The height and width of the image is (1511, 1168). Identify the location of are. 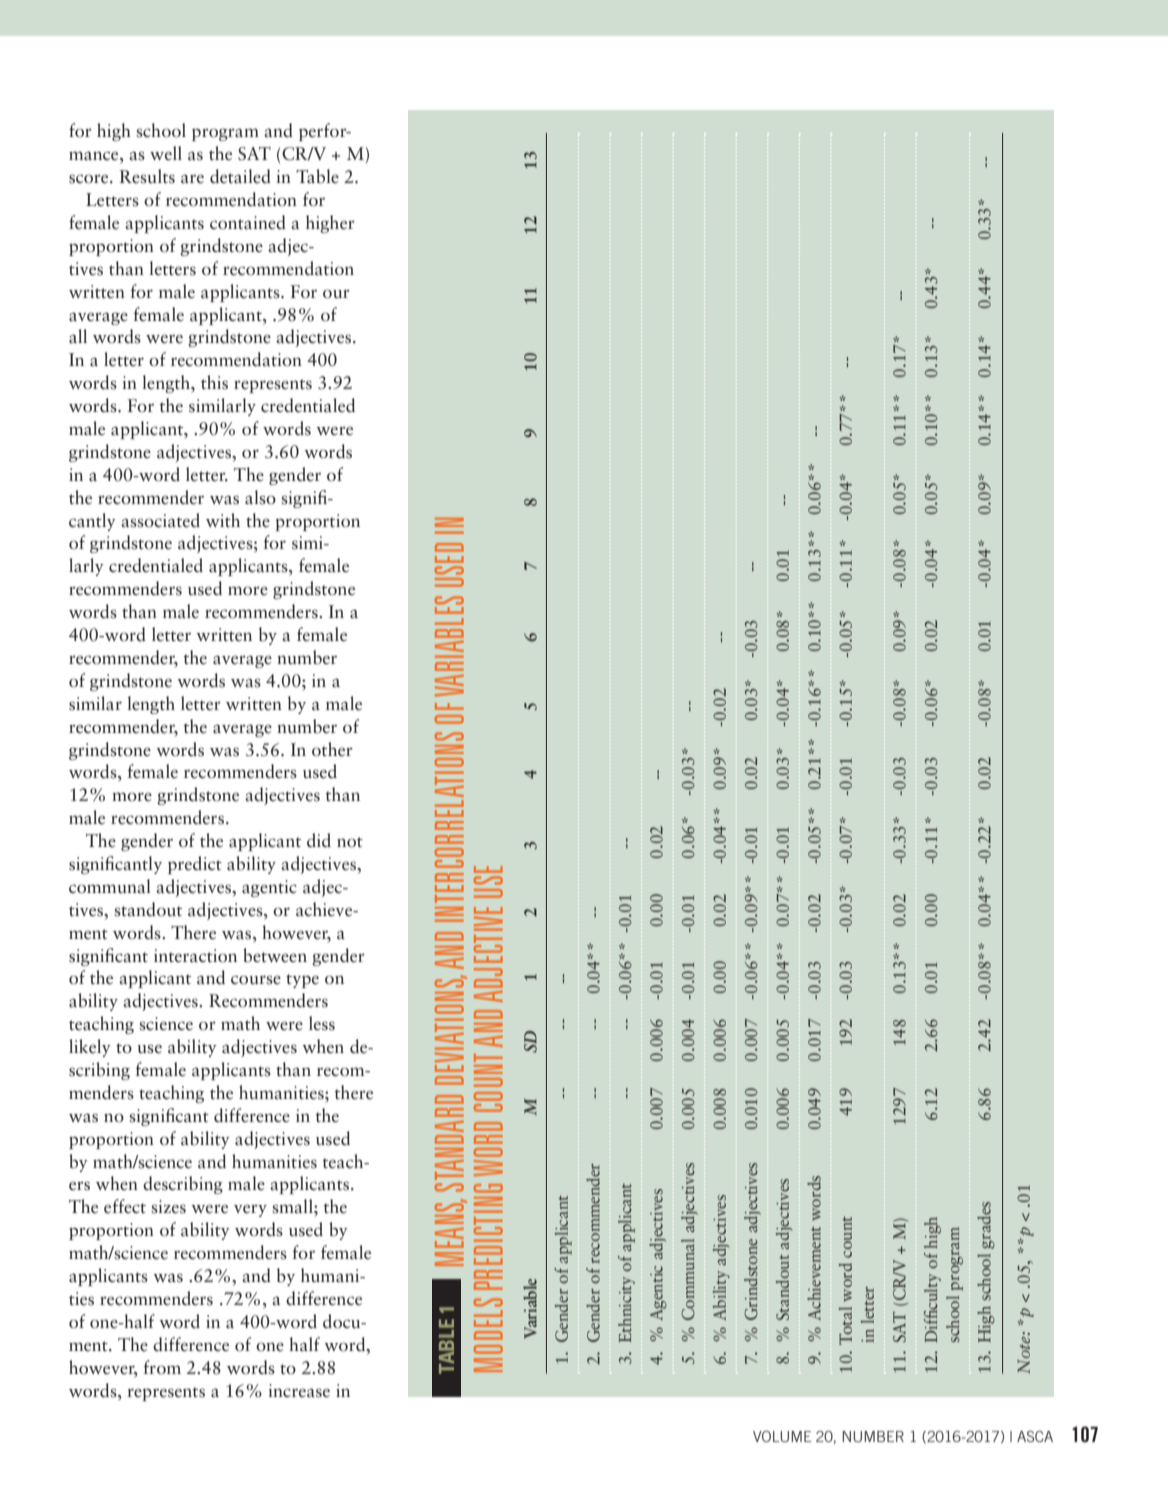
(192, 179).
